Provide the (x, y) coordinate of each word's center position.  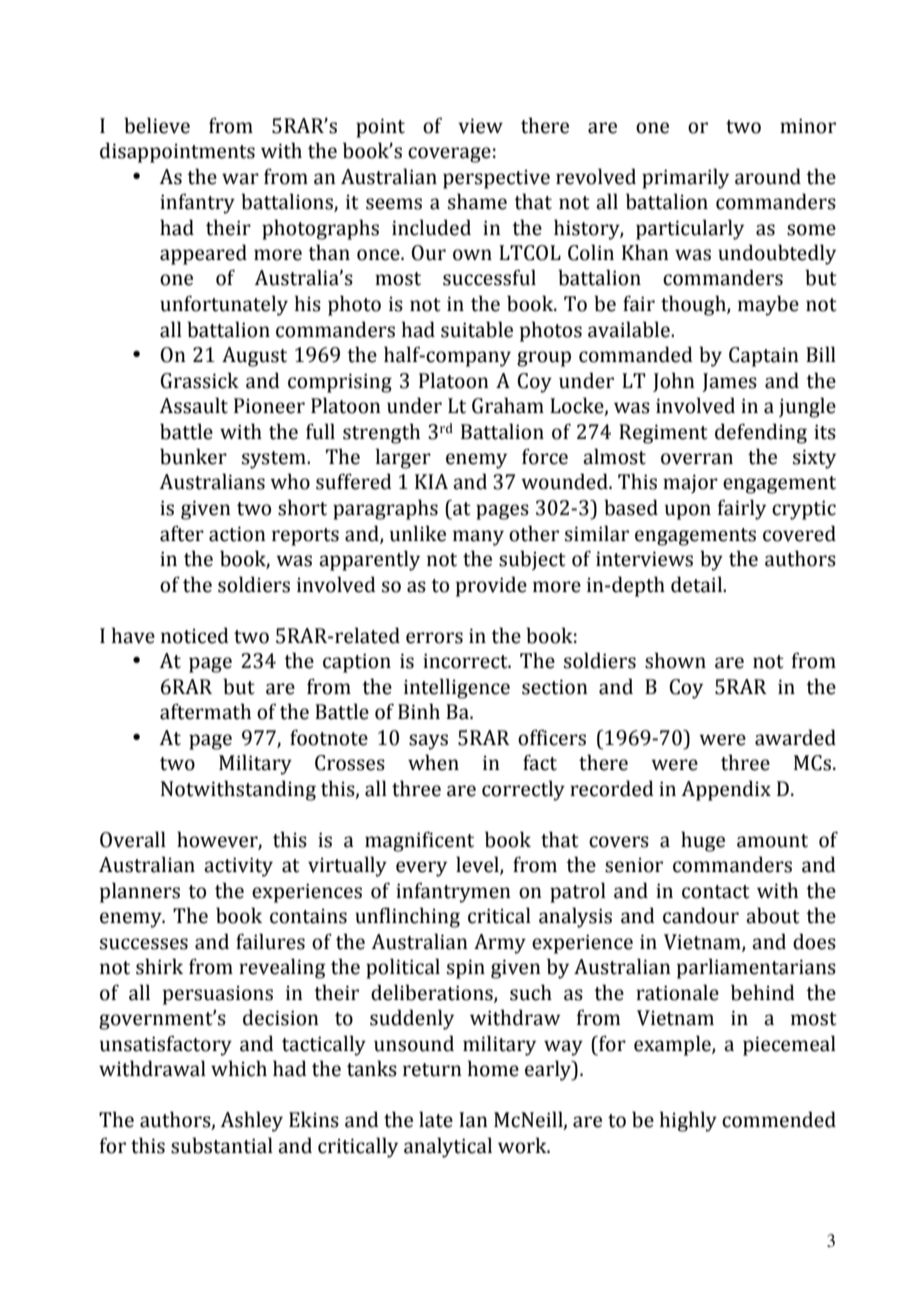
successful (489, 277)
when (433, 762)
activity (238, 867)
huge (703, 841)
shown (675, 660)
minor (808, 126)
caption (357, 663)
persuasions (218, 995)
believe (157, 125)
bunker (193, 456)
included (431, 227)
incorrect (466, 661)
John (674, 382)
